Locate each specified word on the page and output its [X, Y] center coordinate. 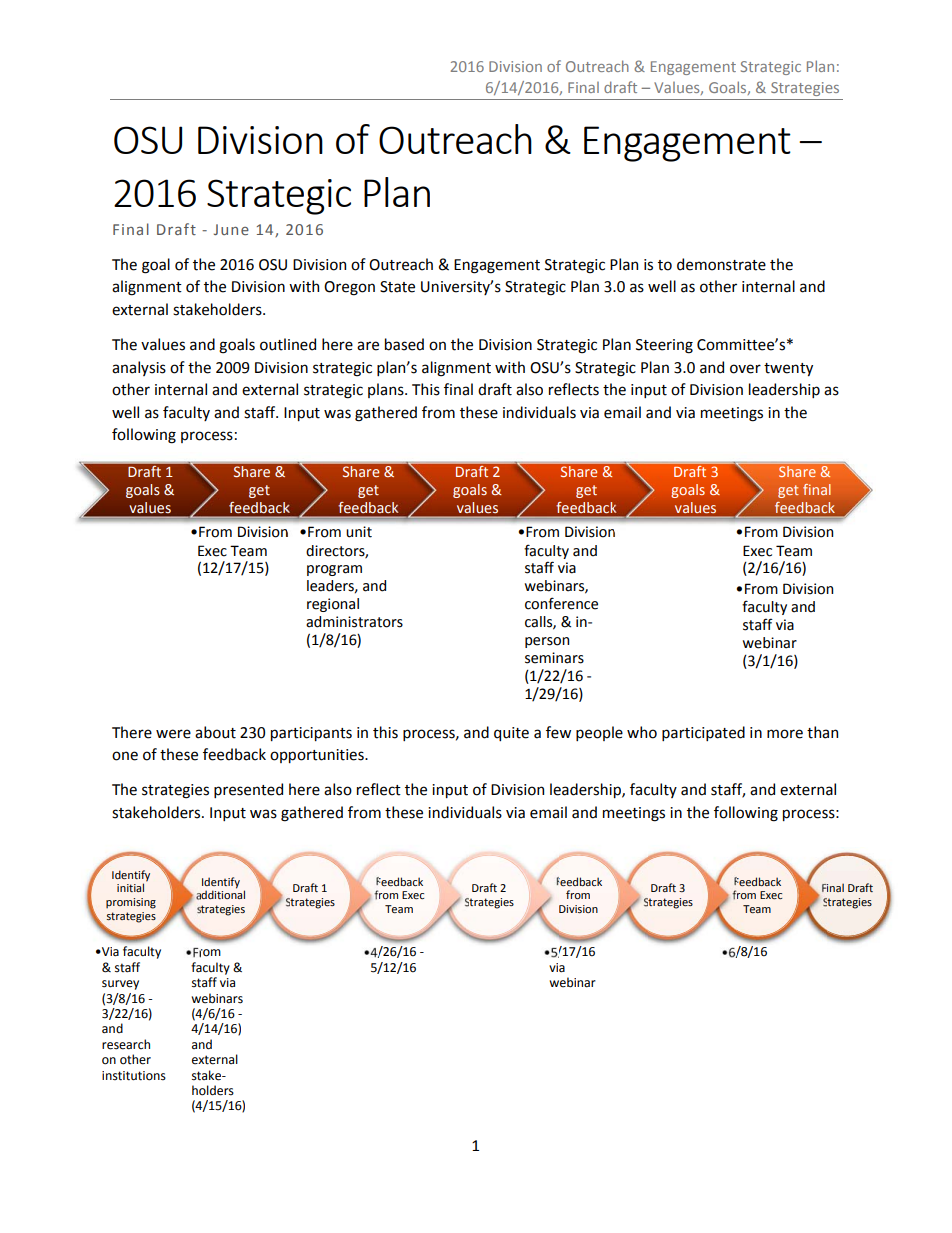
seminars [554, 658]
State [397, 287]
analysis [139, 368]
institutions [134, 1076]
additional [220, 894]
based [404, 344]
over [745, 369]
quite [511, 734]
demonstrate [721, 264]
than [822, 732]
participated [703, 733]
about [215, 732]
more [785, 734]
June [231, 229]
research [126, 1044]
